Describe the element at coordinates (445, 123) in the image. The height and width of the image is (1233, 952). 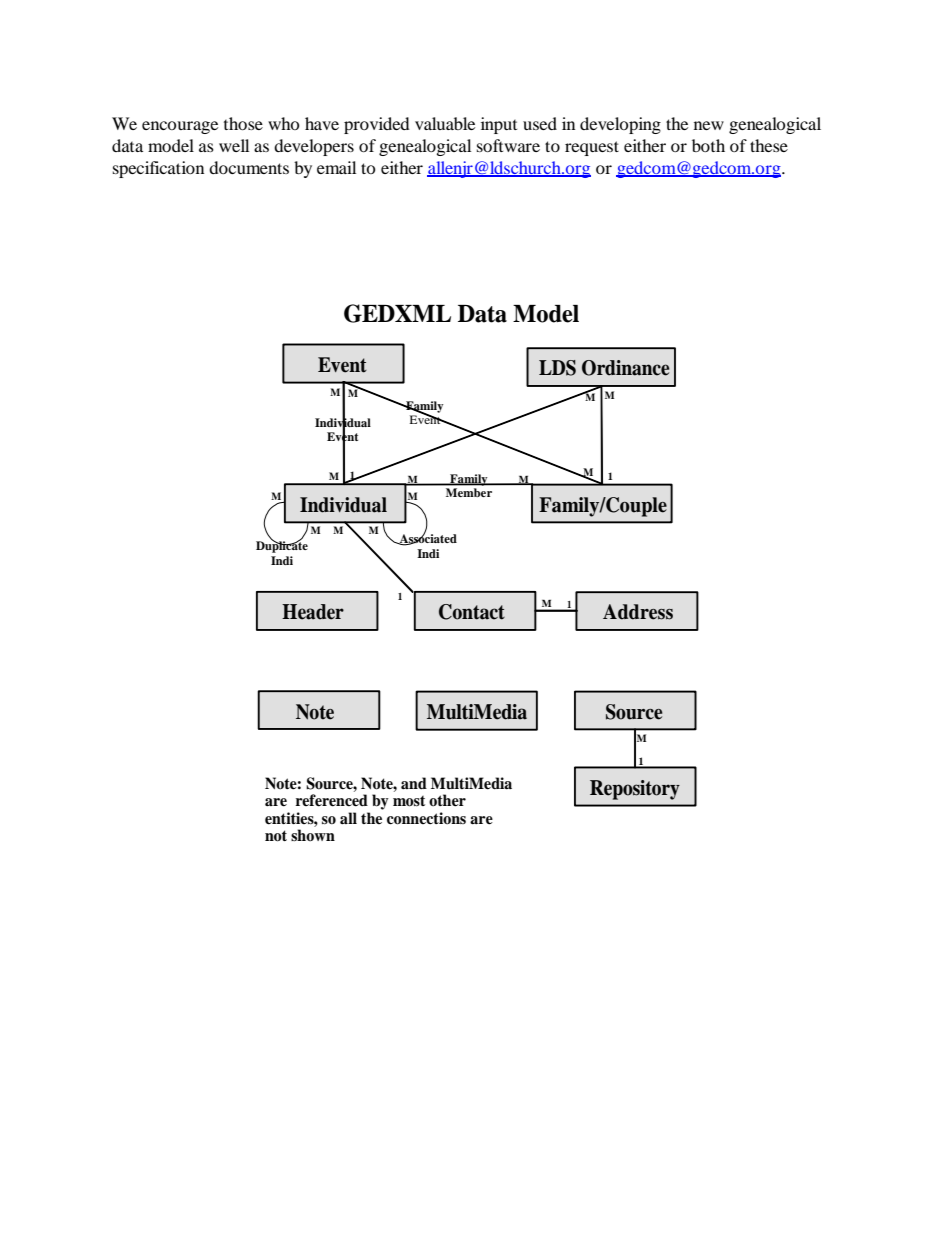
I see `valuable` at that location.
